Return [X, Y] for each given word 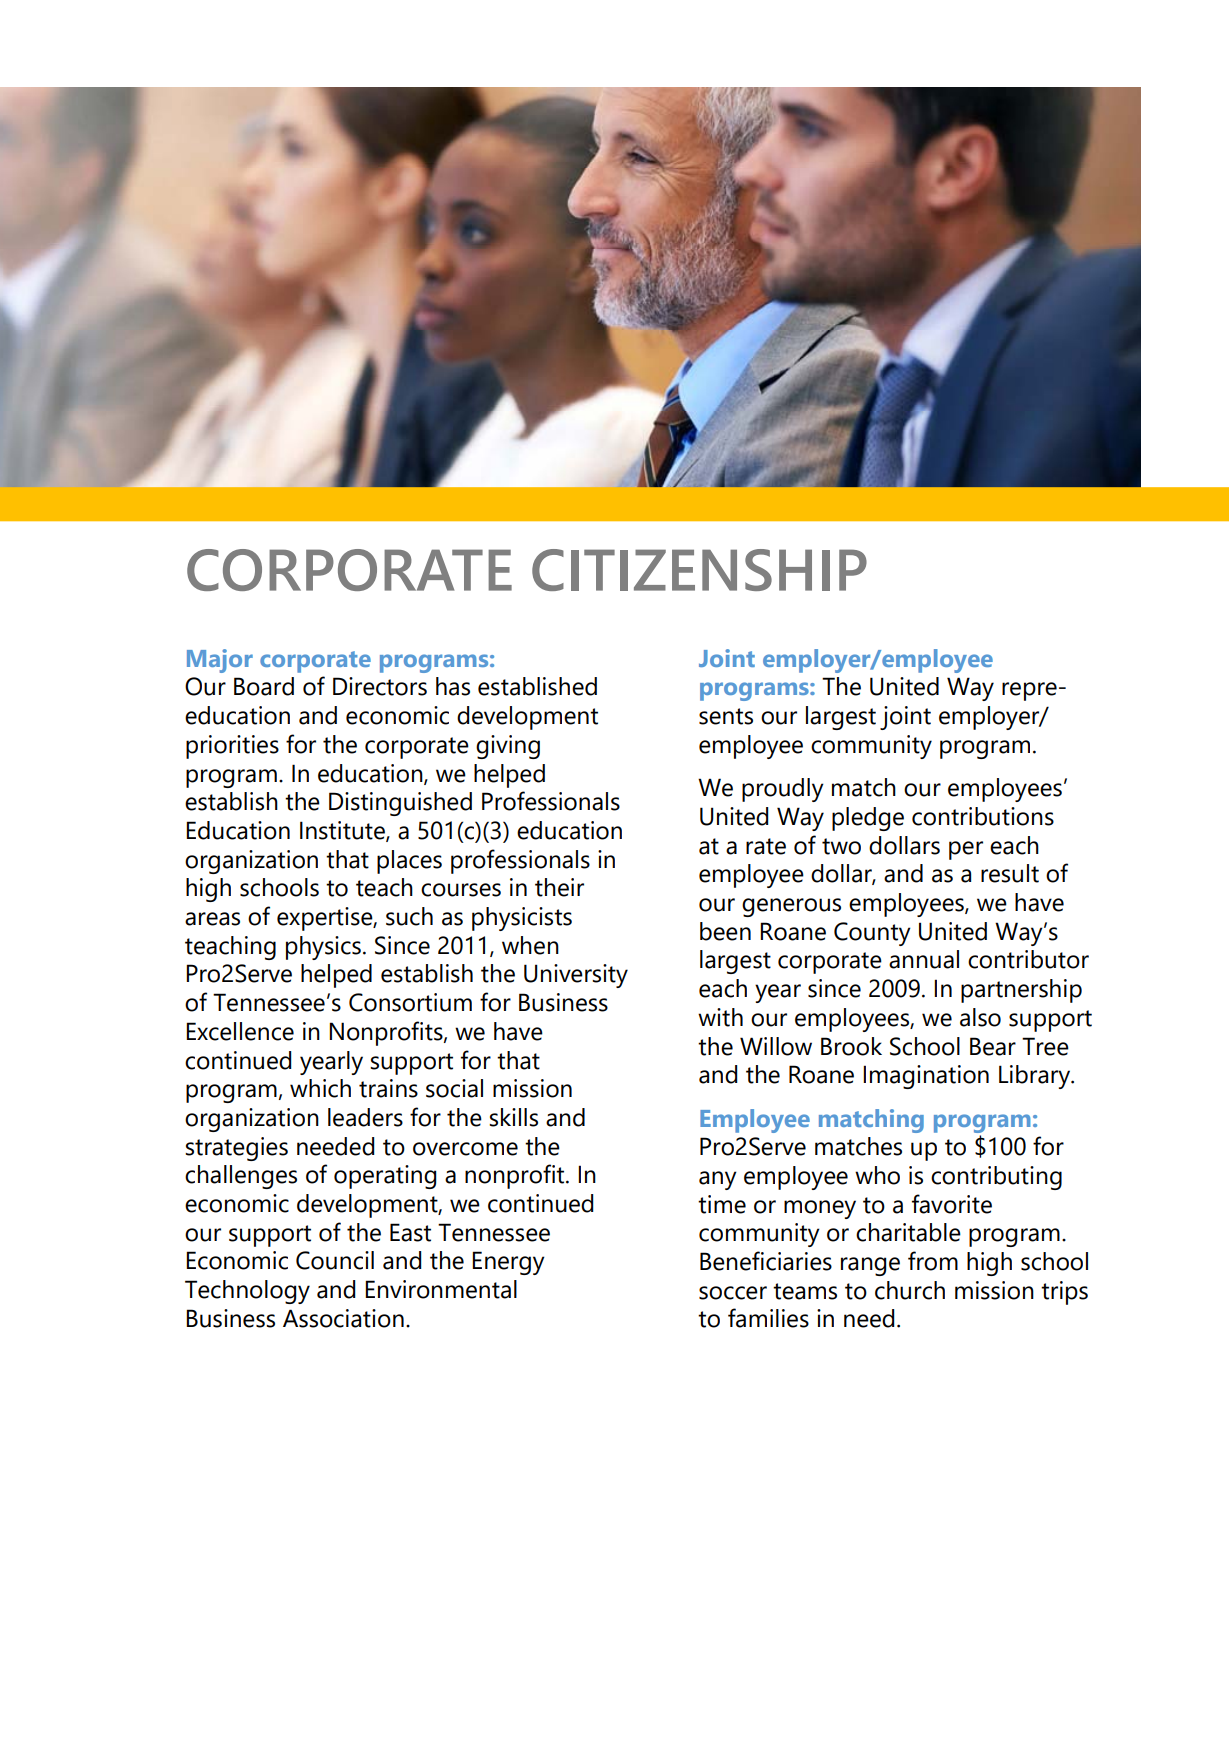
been [725, 931]
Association [343, 1318]
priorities [232, 747]
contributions [983, 816]
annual [924, 959]
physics [323, 948]
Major [220, 661]
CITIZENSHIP [699, 570]
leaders [365, 1117]
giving [508, 747]
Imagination [926, 1077]
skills [513, 1117]
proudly [783, 790]
